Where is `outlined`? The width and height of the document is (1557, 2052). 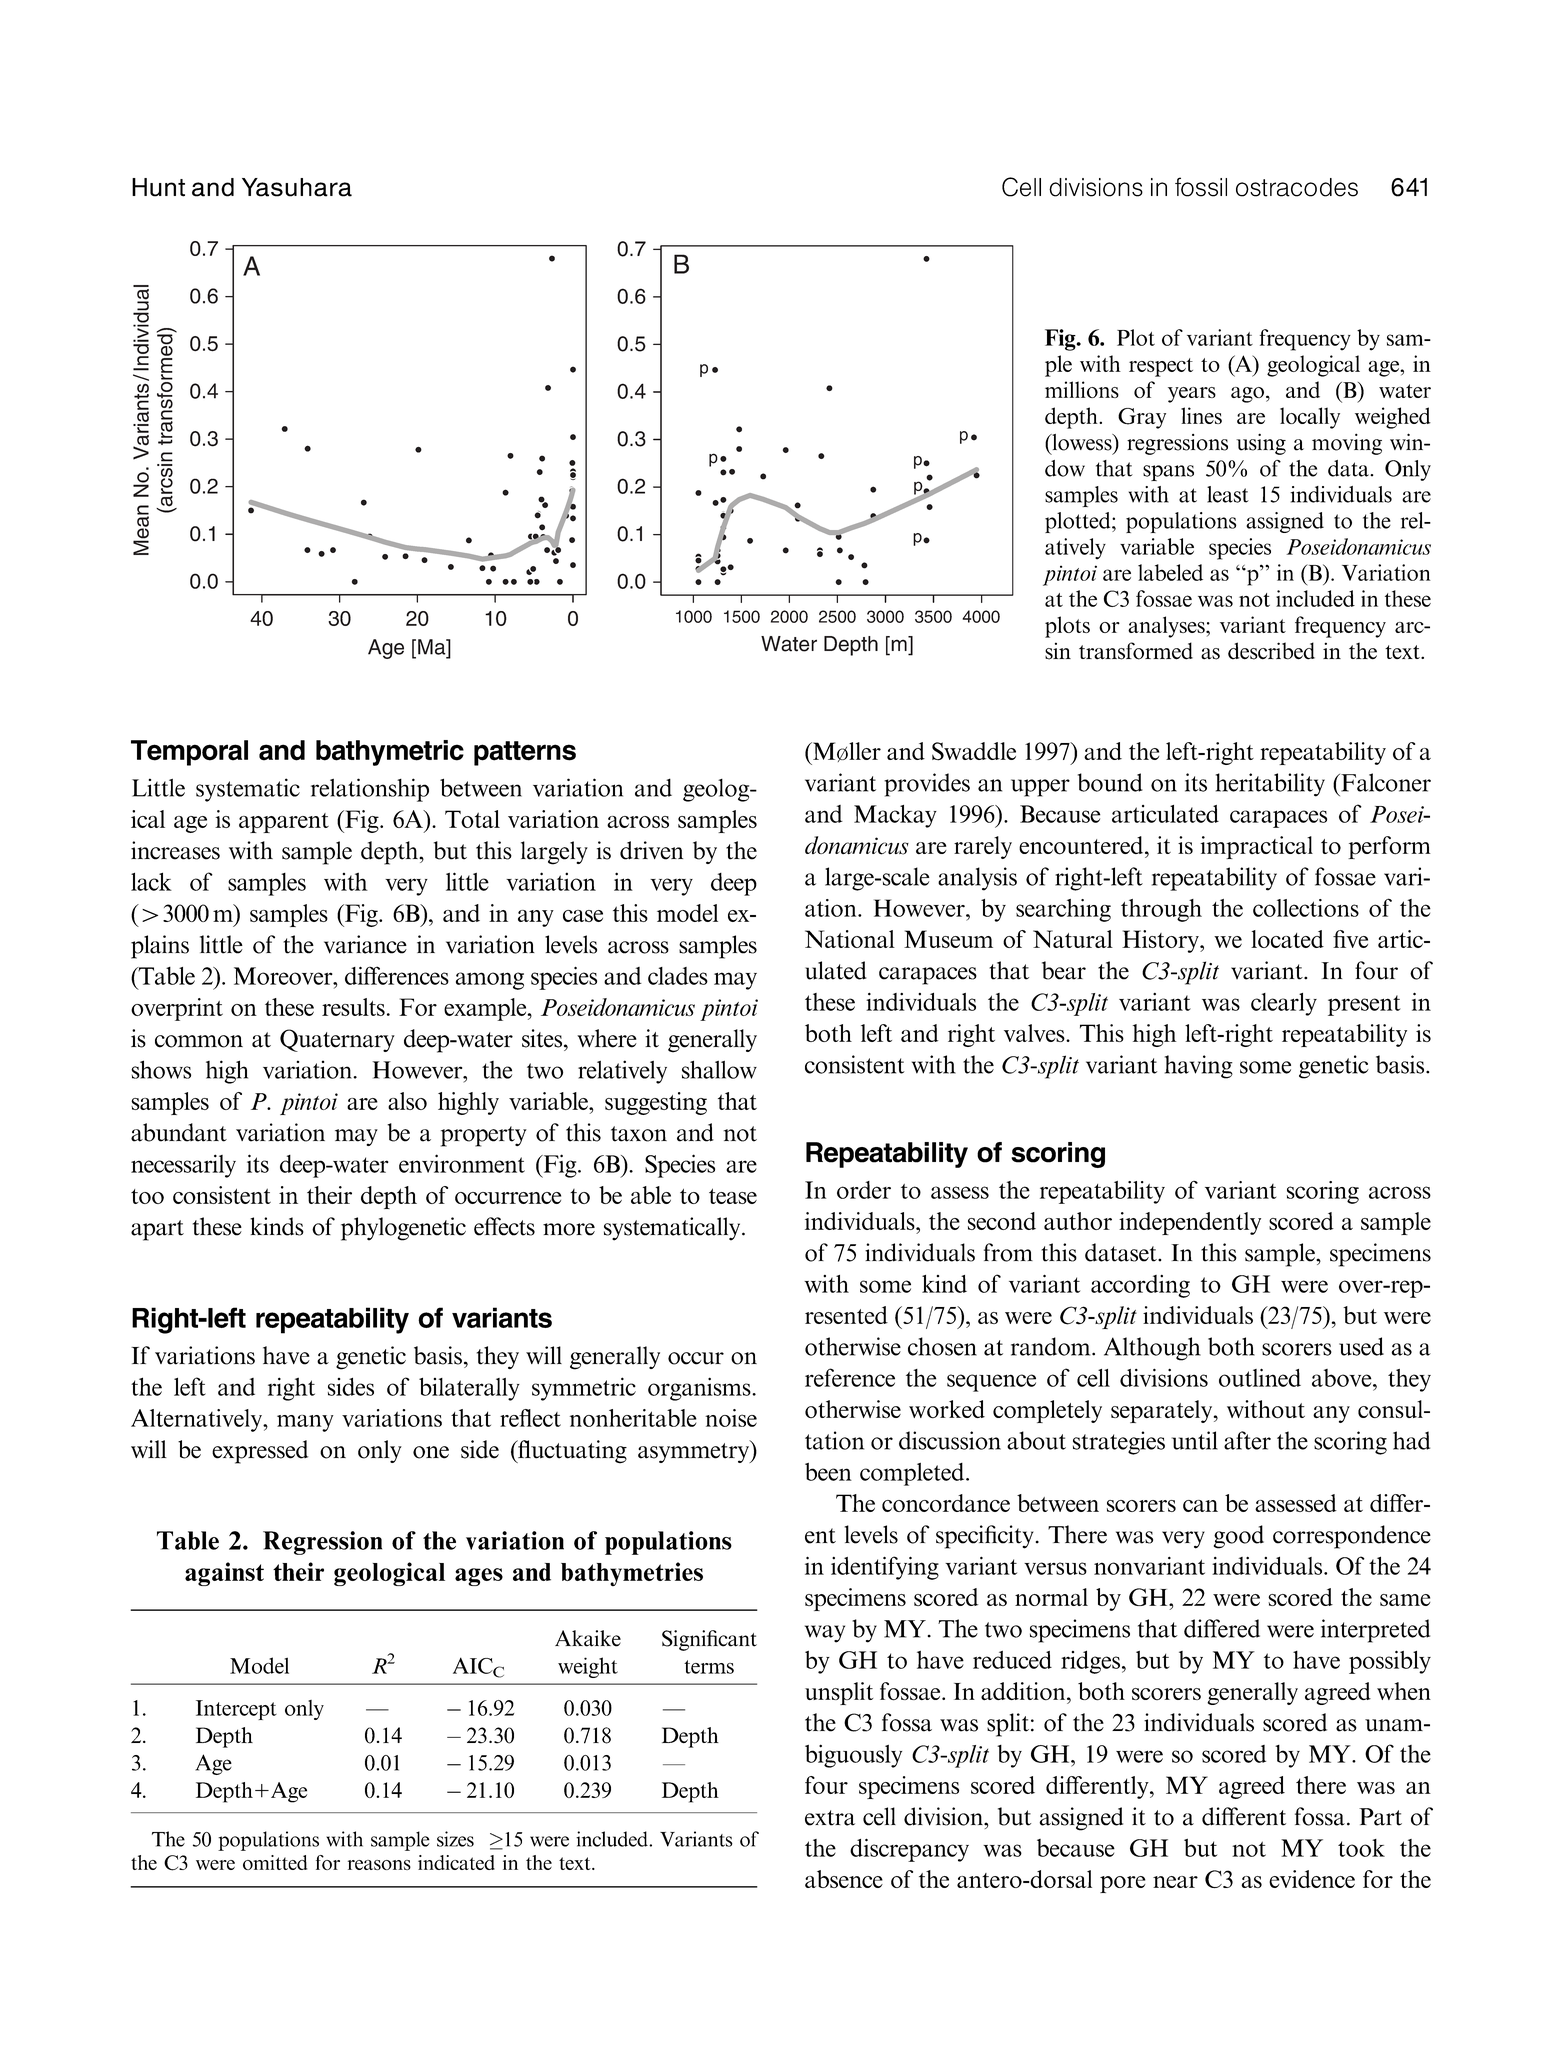
outlined is located at coordinates (1260, 1377).
